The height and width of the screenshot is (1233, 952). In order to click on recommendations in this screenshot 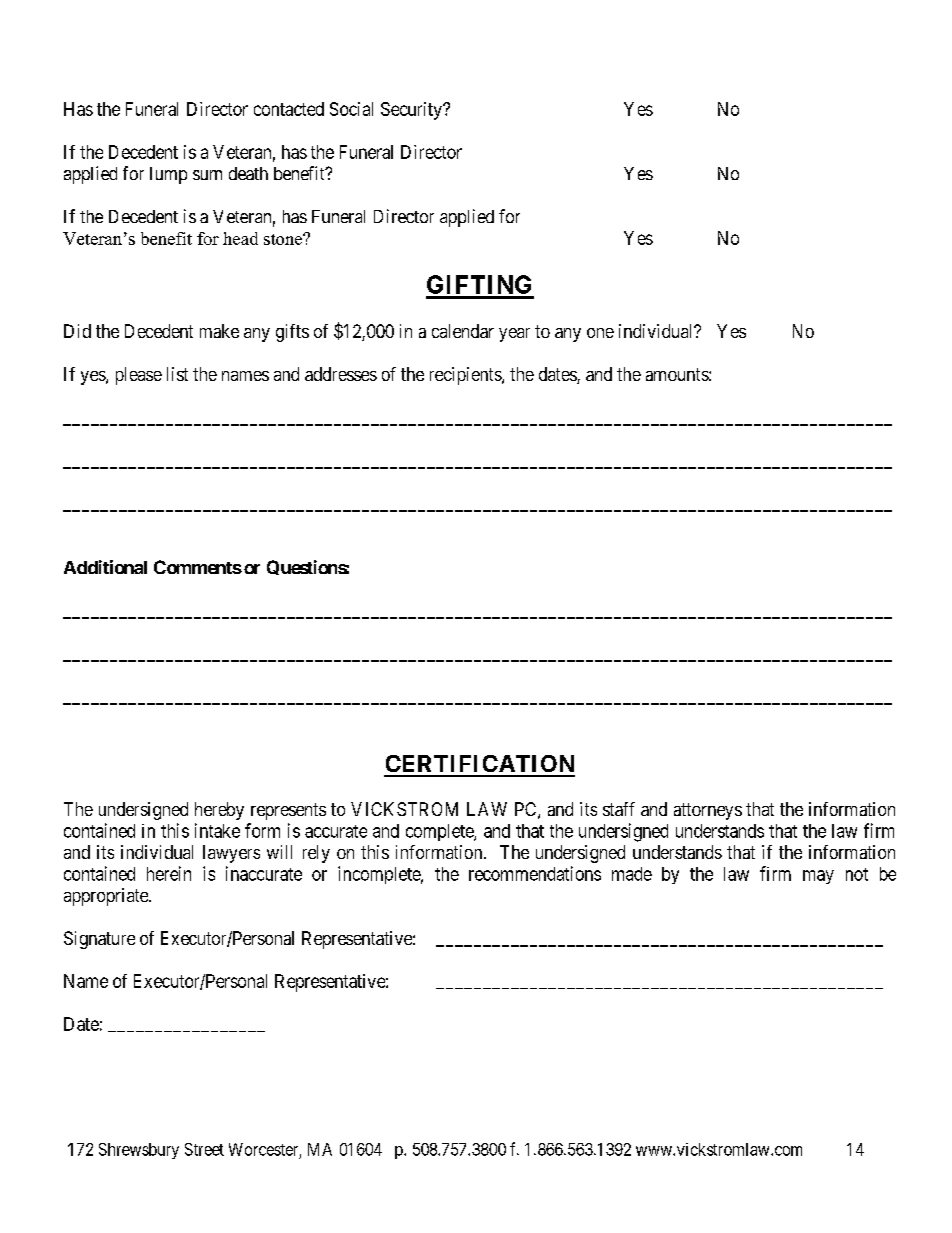, I will do `click(535, 873)`.
